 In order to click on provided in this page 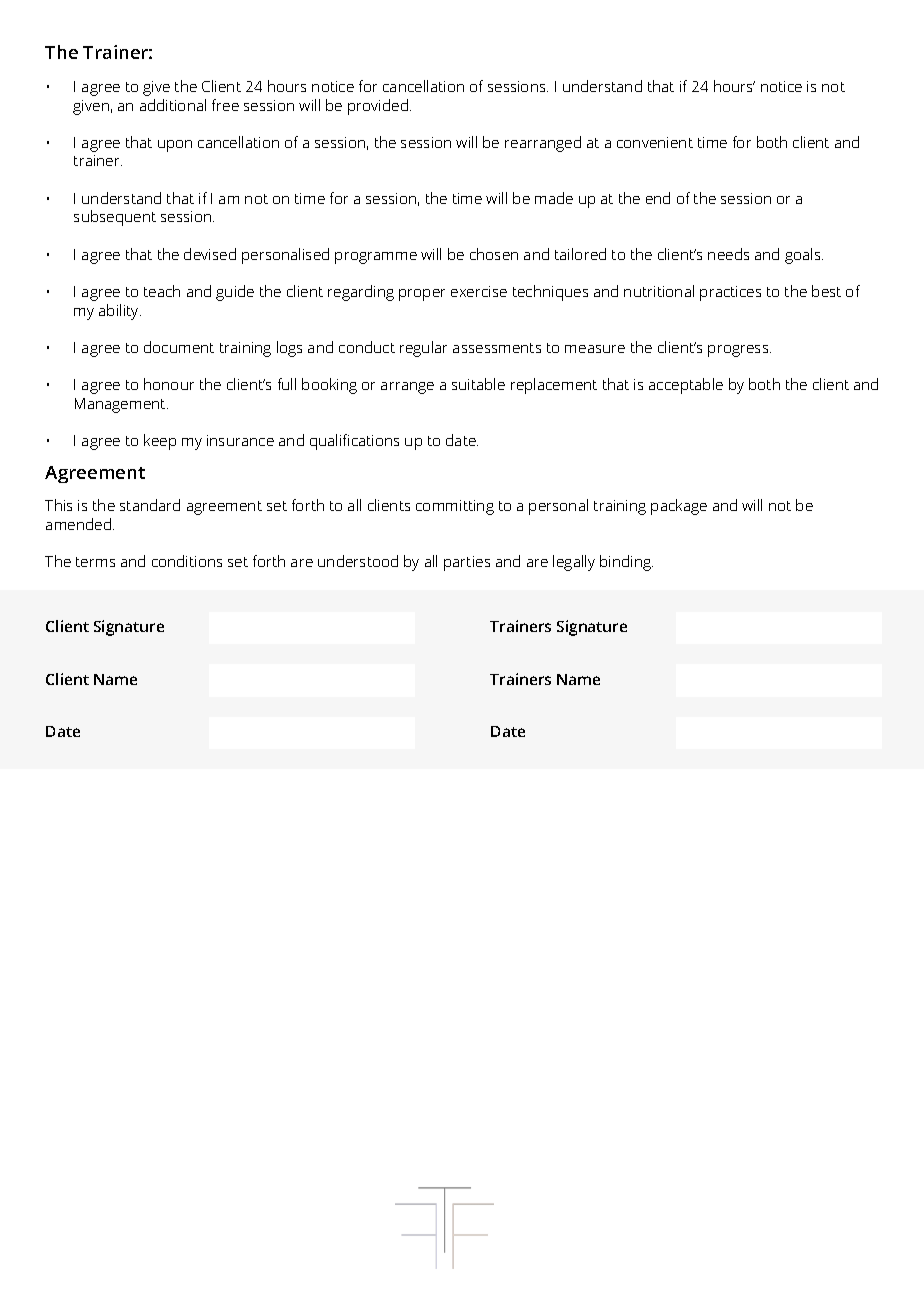, I will do `click(378, 107)`.
